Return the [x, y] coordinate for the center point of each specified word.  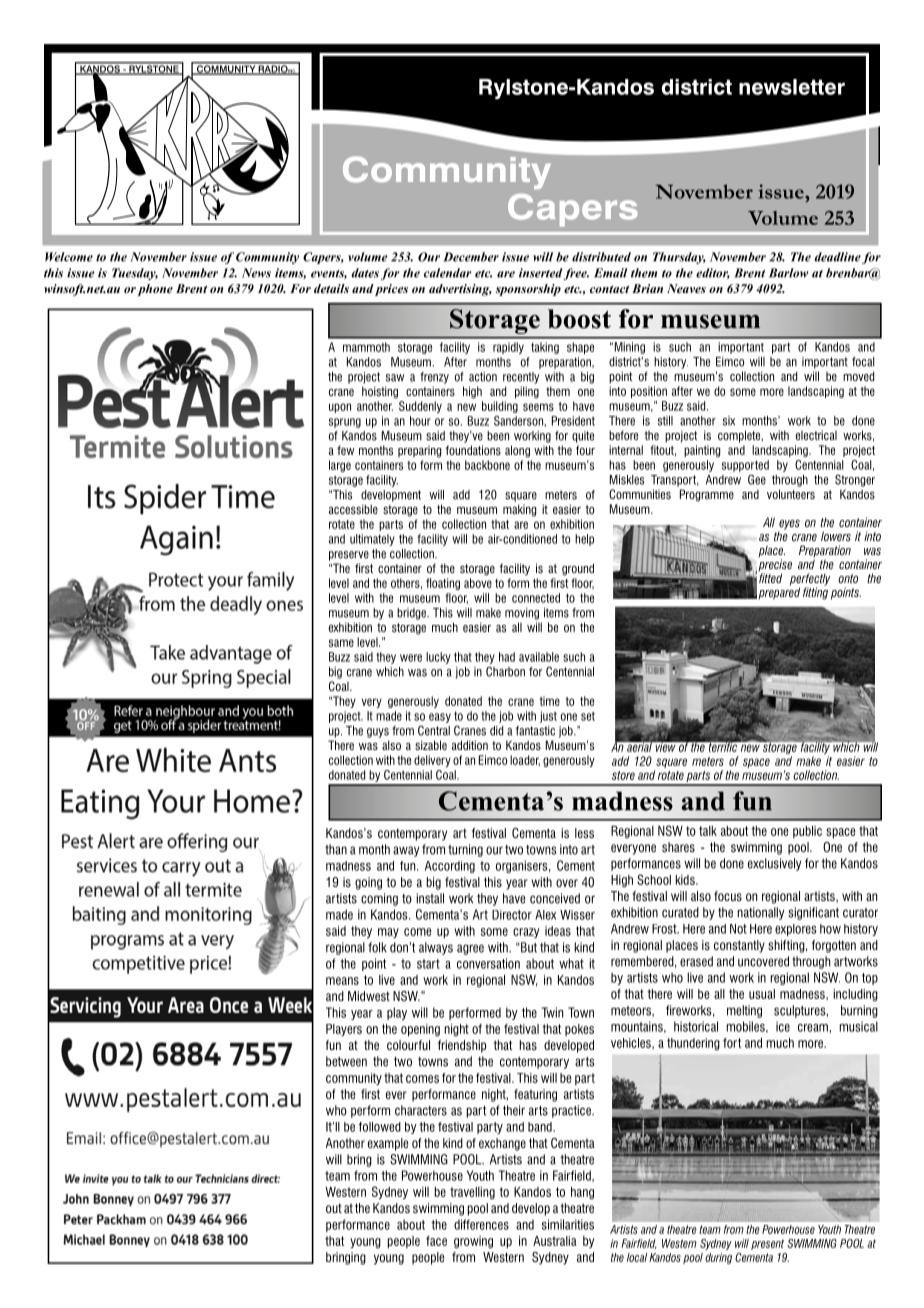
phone [155, 290]
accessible [353, 509]
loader [525, 760]
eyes [789, 525]
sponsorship [528, 290]
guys [378, 733]
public [807, 832]
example [388, 1144]
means [342, 981]
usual [762, 994]
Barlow [788, 273]
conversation [488, 963]
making [519, 510]
